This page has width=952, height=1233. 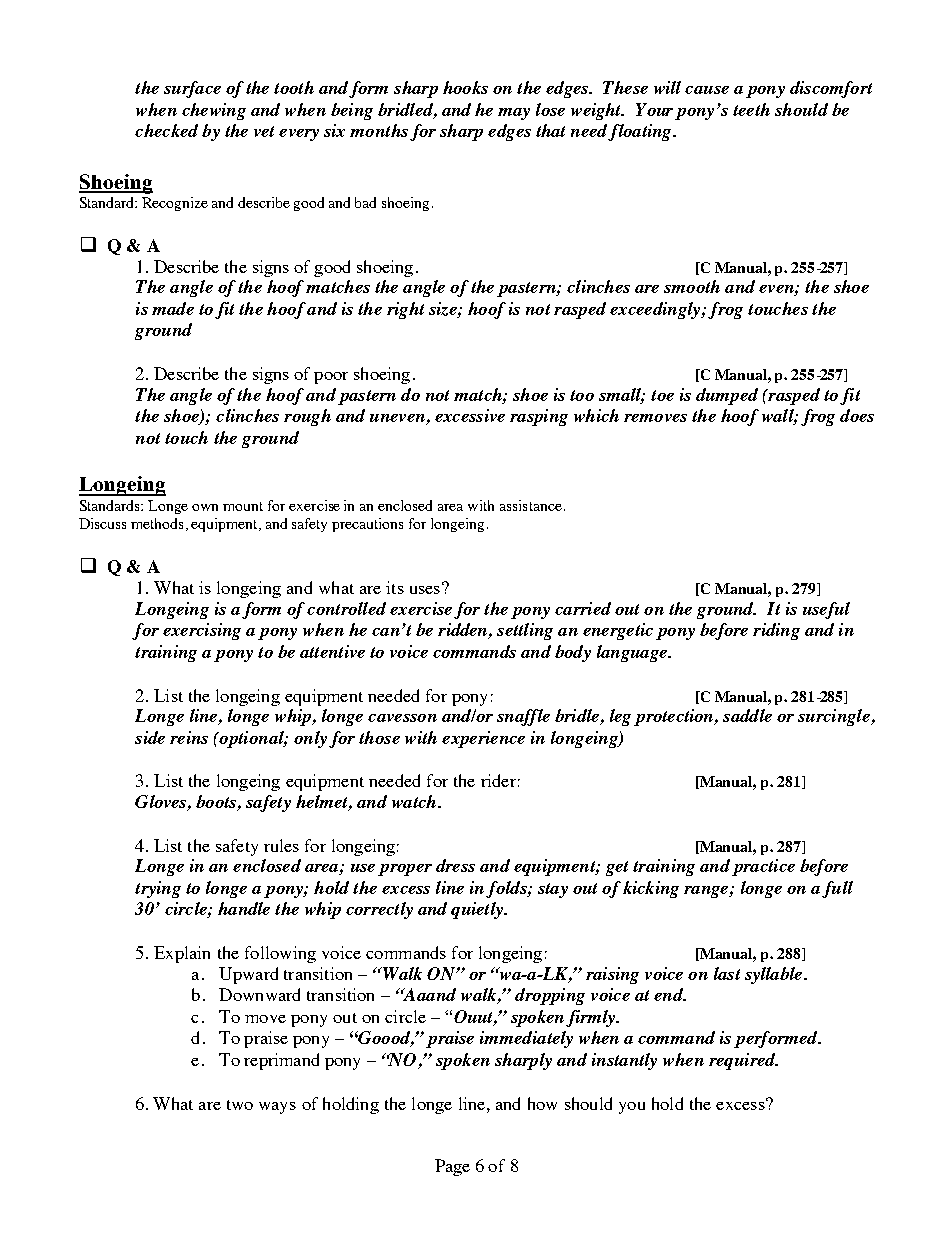 What do you see at coordinates (525, 631) in the page?
I see `settling` at bounding box center [525, 631].
